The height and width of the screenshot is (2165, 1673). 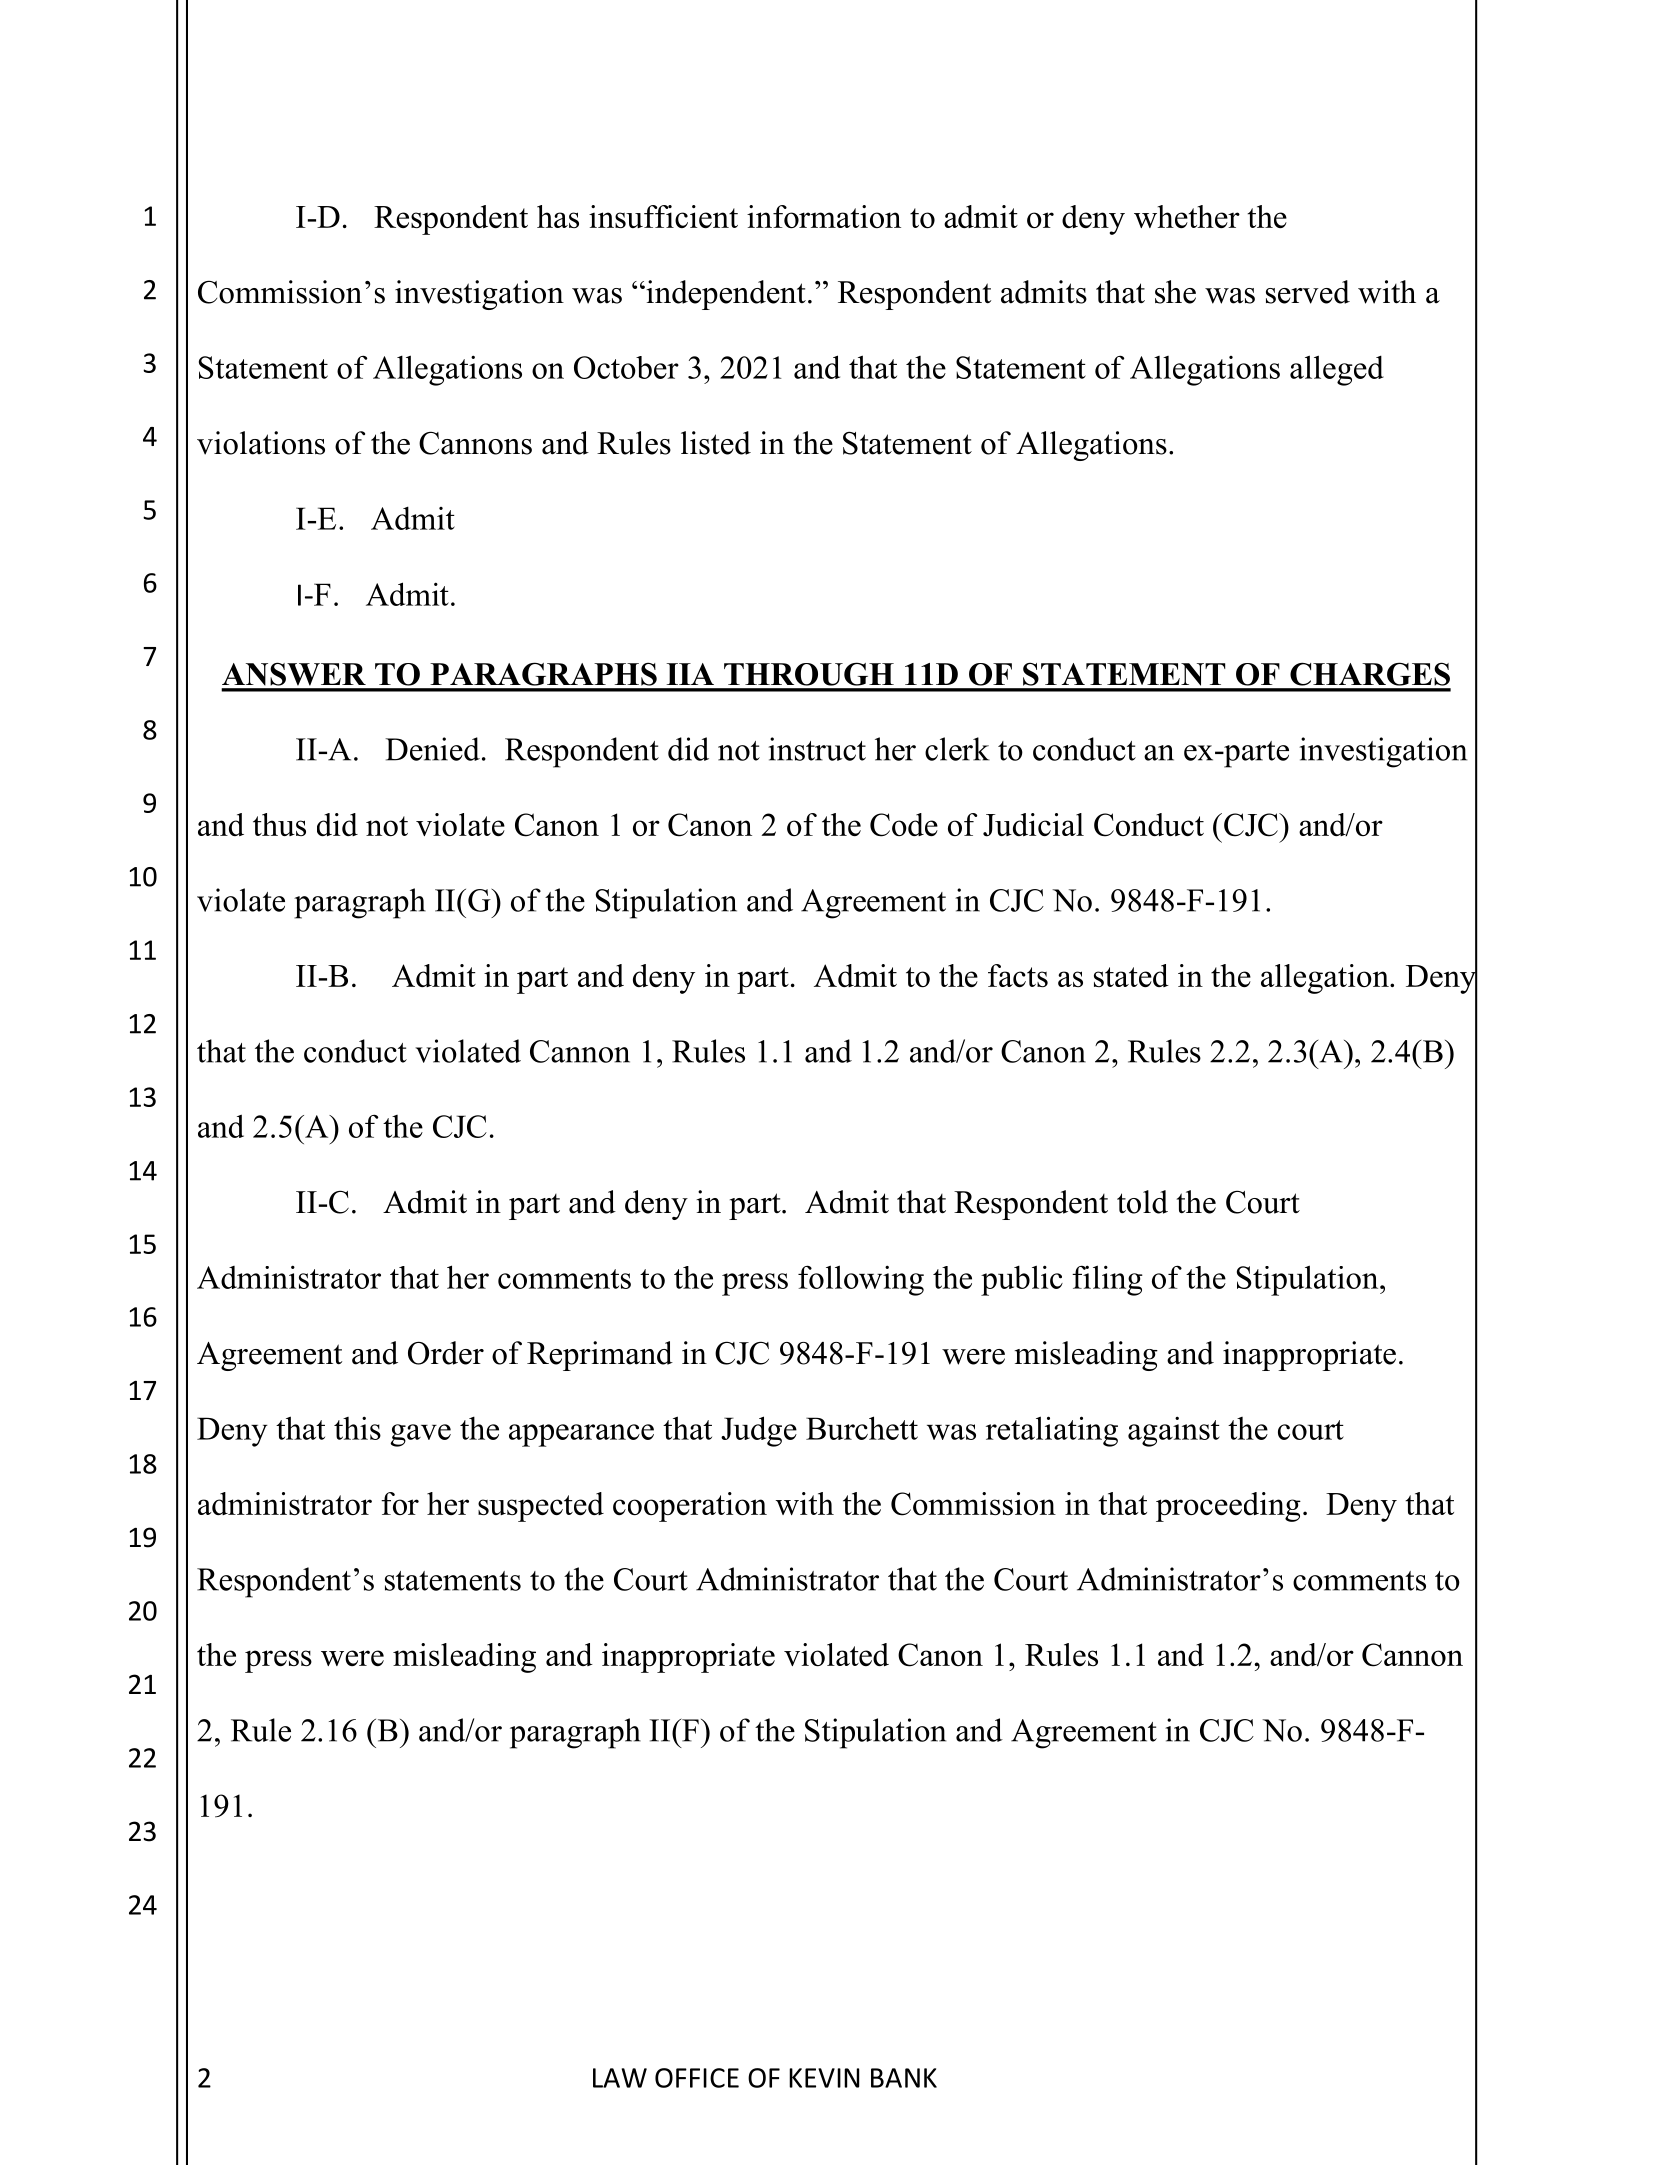 I want to click on following, so click(x=861, y=1280).
